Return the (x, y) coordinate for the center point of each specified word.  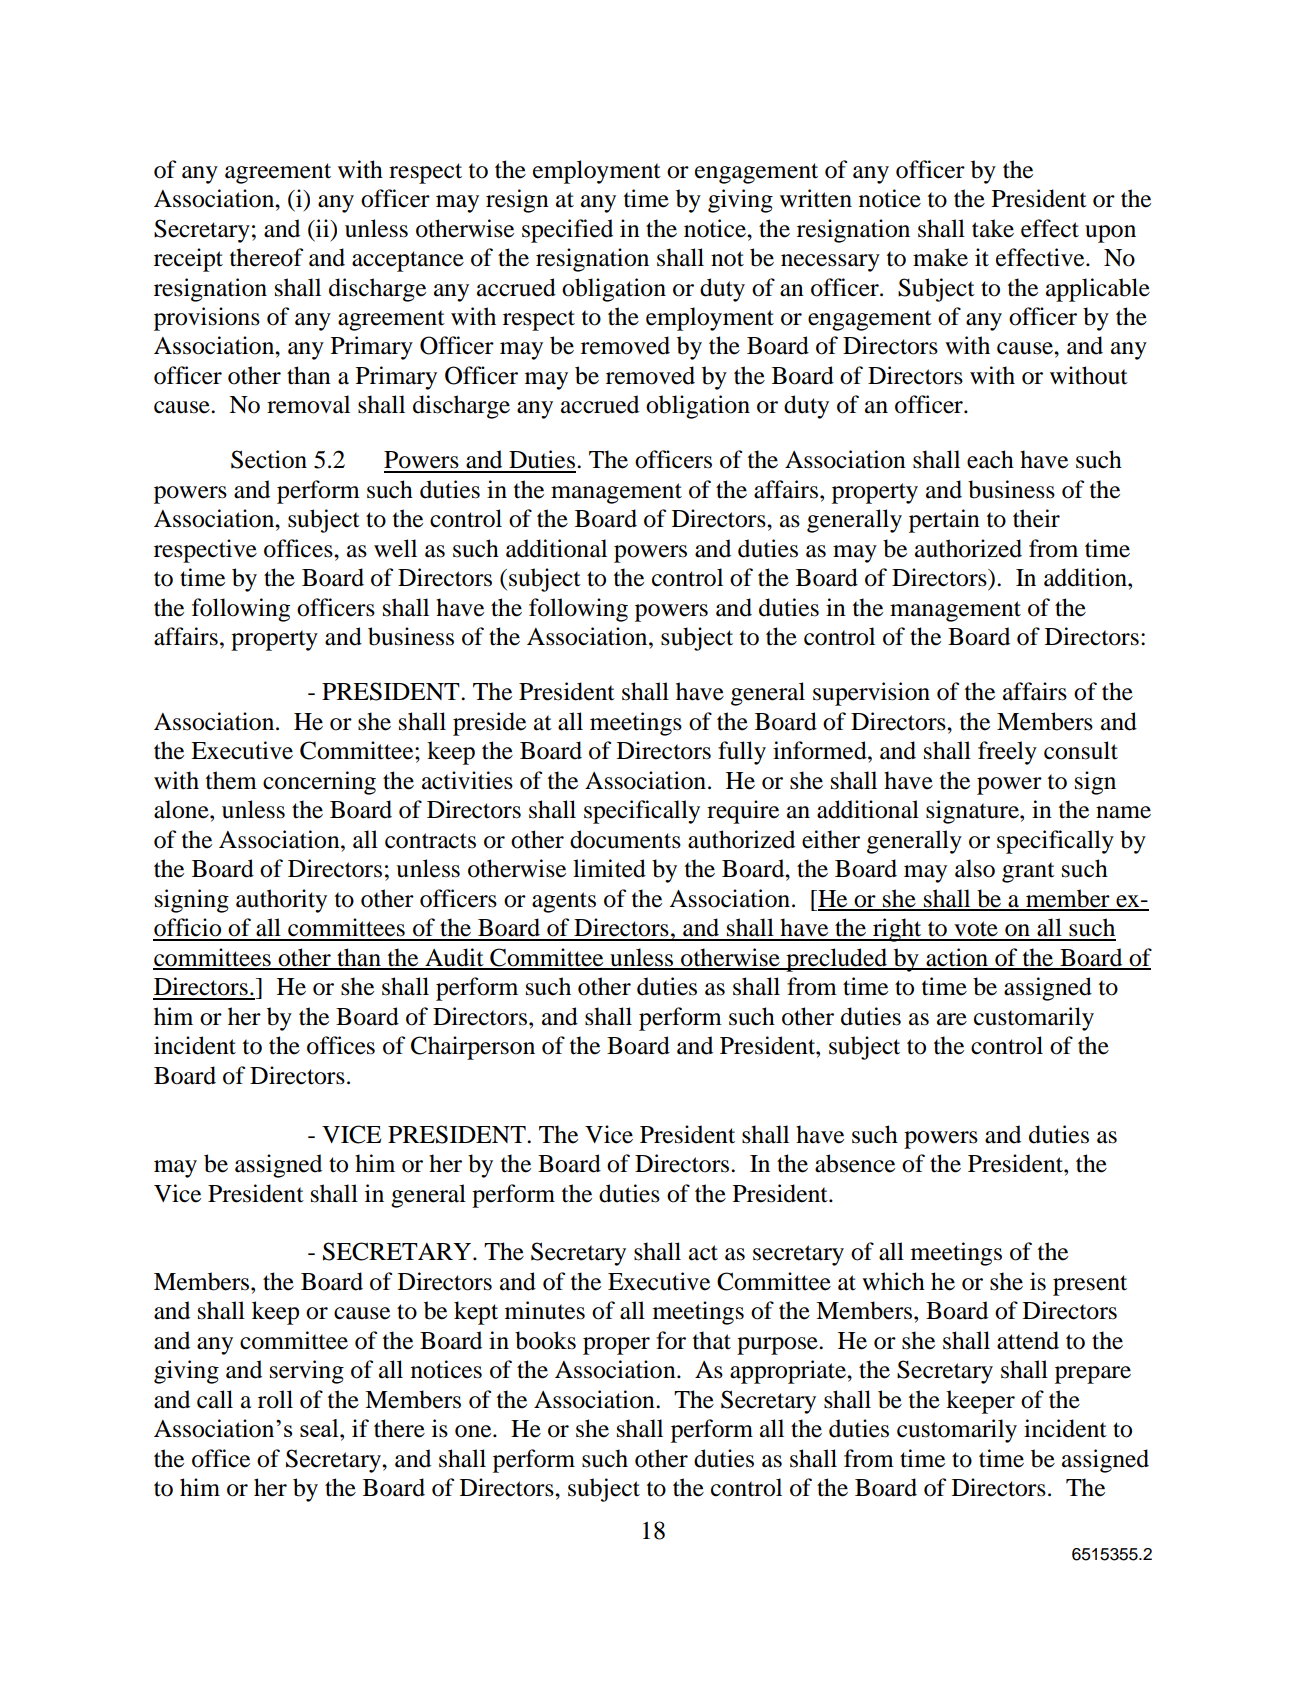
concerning (319, 783)
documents (625, 839)
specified (567, 231)
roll (275, 1399)
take (993, 228)
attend (1028, 1340)
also (975, 868)
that (712, 1340)
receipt (188, 260)
